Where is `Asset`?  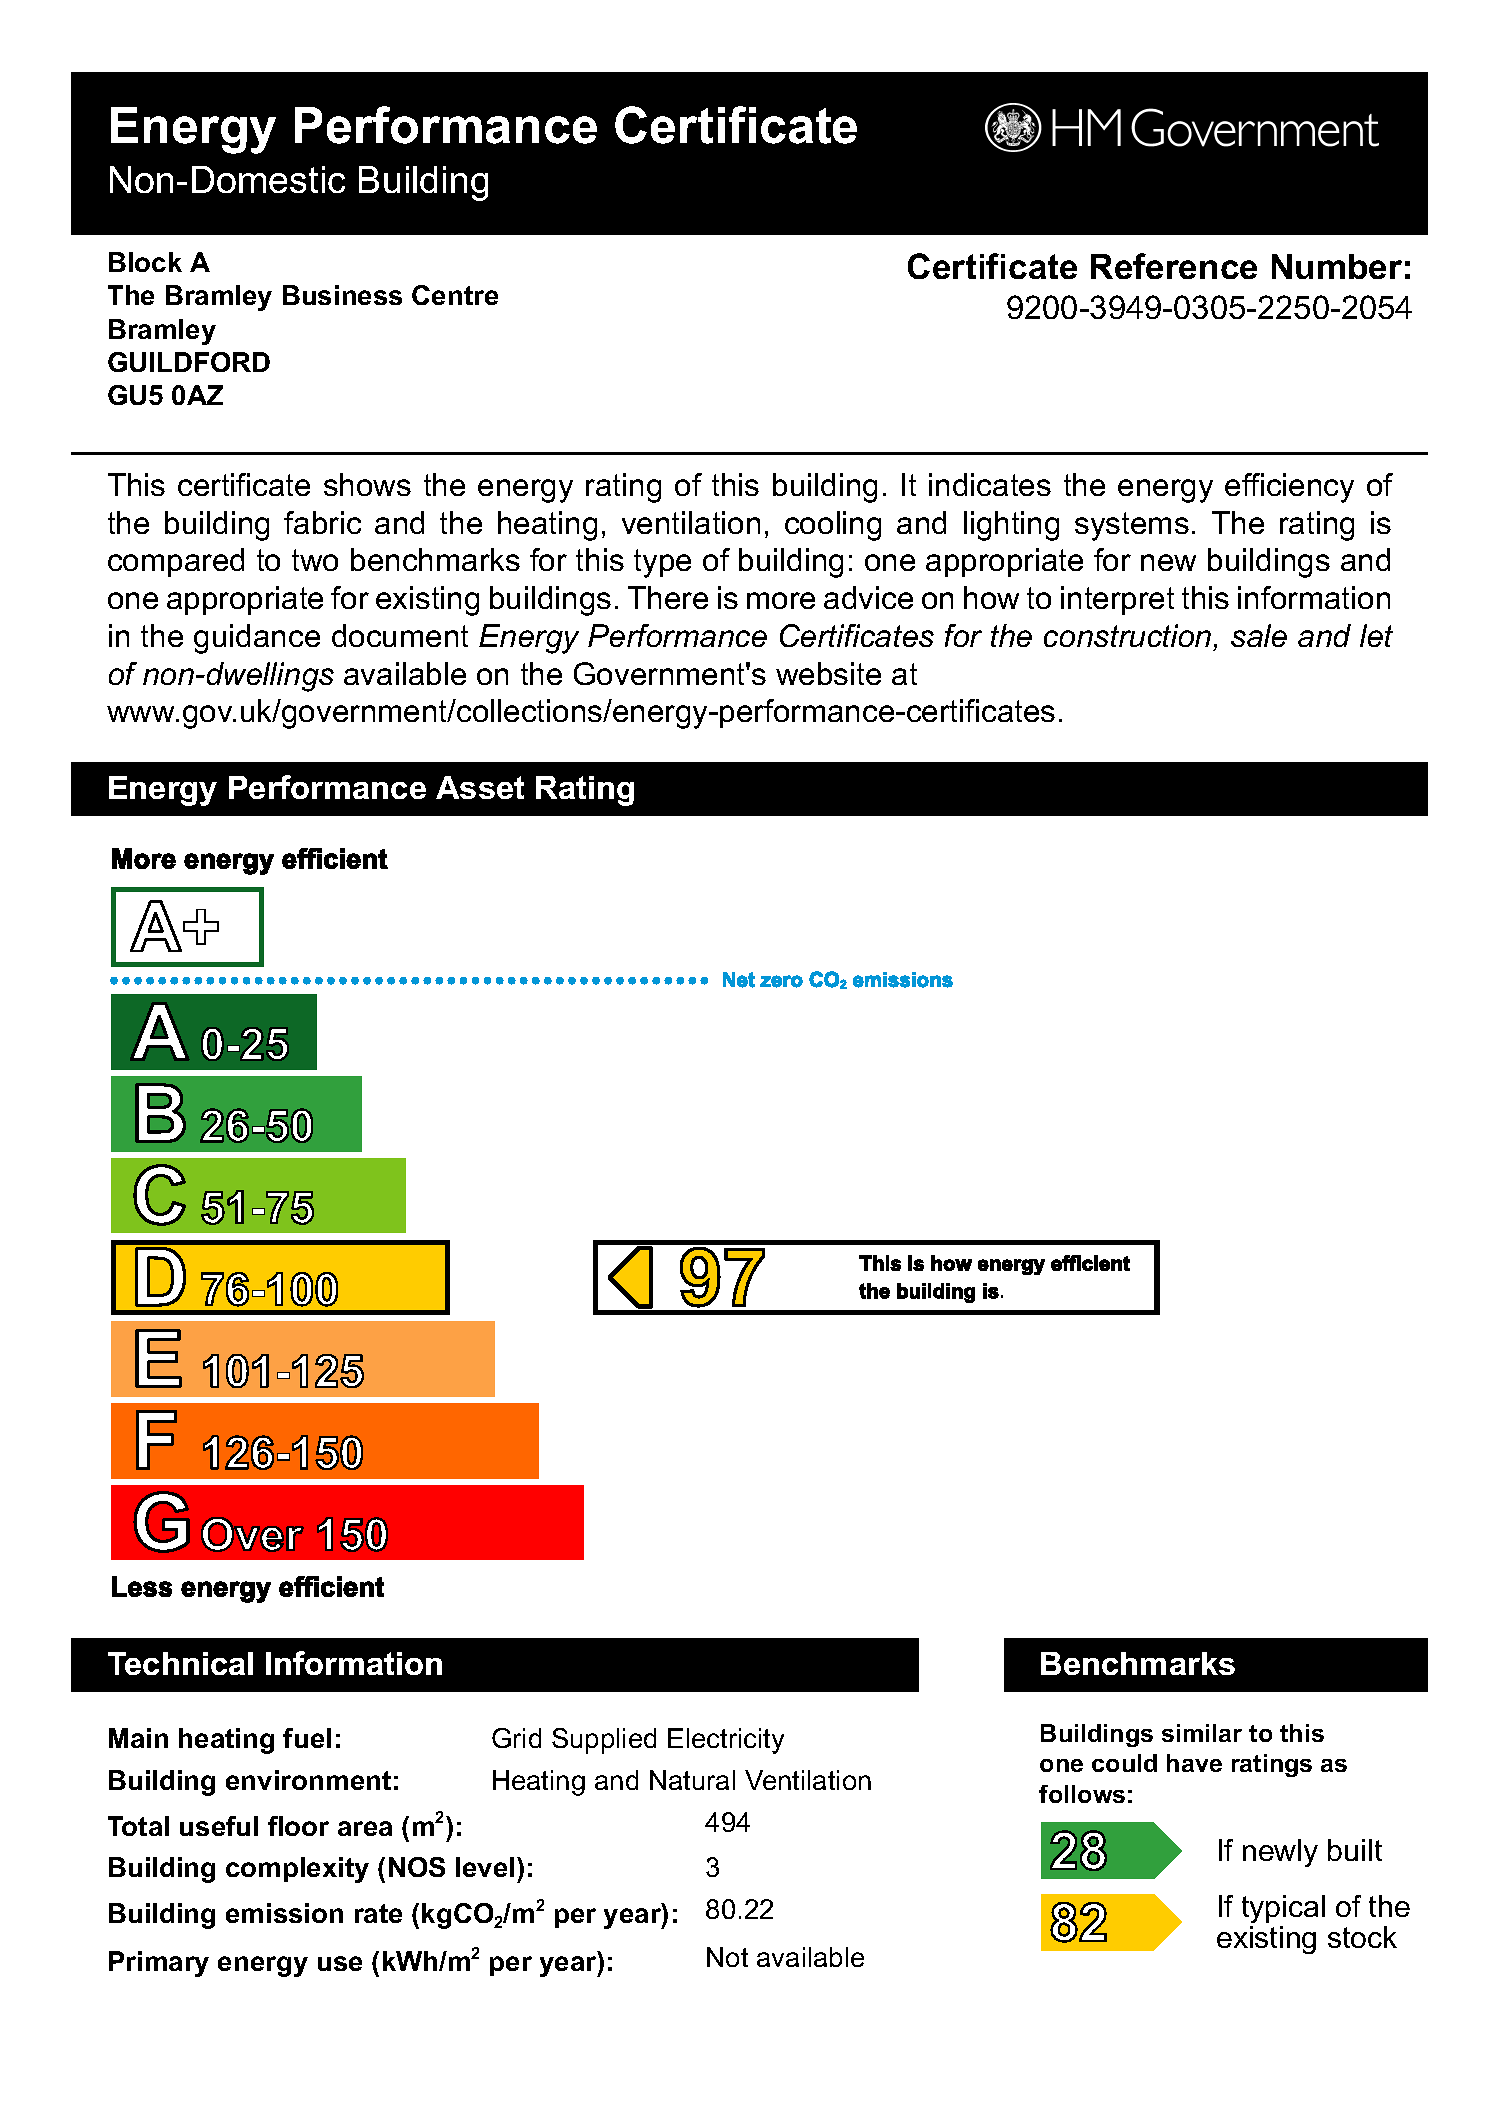 Asset is located at coordinates (480, 787).
